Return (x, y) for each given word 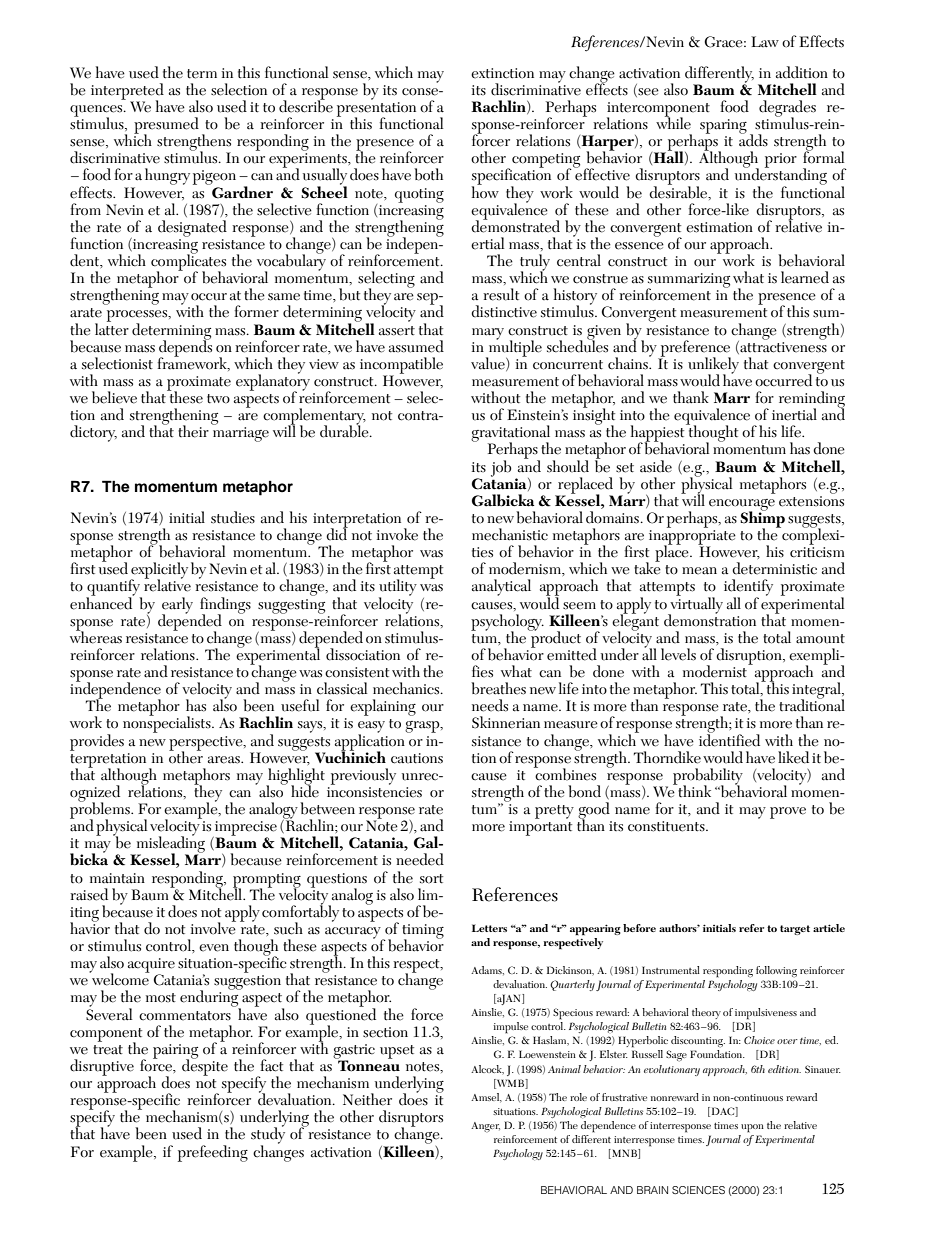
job (501, 468)
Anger (485, 1127)
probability (708, 777)
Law (765, 41)
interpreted (127, 92)
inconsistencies (374, 792)
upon (752, 1128)
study (268, 1136)
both (428, 174)
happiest (659, 434)
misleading (169, 844)
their (193, 431)
